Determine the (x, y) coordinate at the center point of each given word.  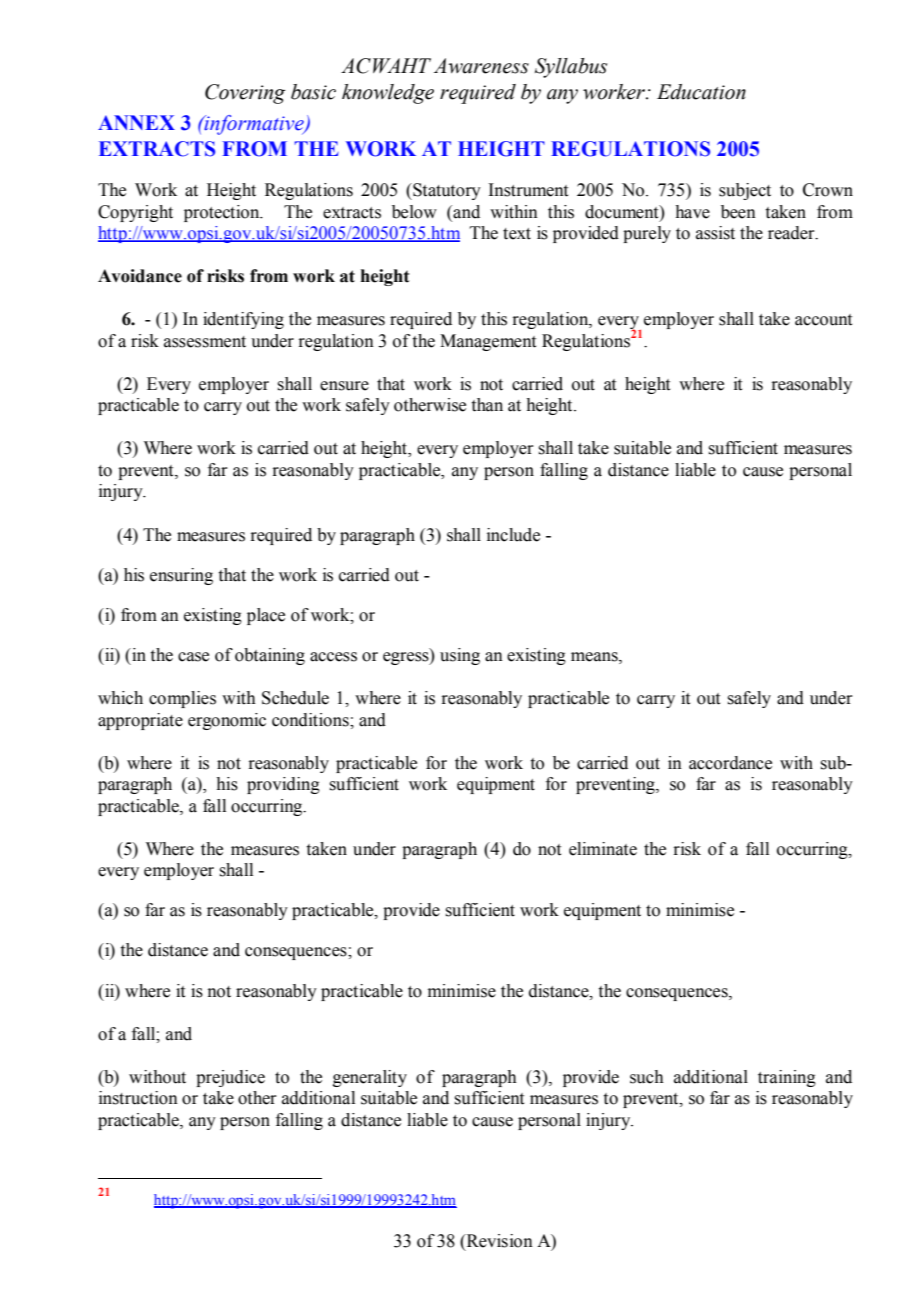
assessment (205, 342)
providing (283, 785)
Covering (245, 94)
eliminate (603, 849)
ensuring (181, 576)
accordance (730, 763)
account (823, 320)
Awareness (481, 66)
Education (701, 92)
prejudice (230, 1078)
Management (488, 342)
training (787, 1078)
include (513, 535)
